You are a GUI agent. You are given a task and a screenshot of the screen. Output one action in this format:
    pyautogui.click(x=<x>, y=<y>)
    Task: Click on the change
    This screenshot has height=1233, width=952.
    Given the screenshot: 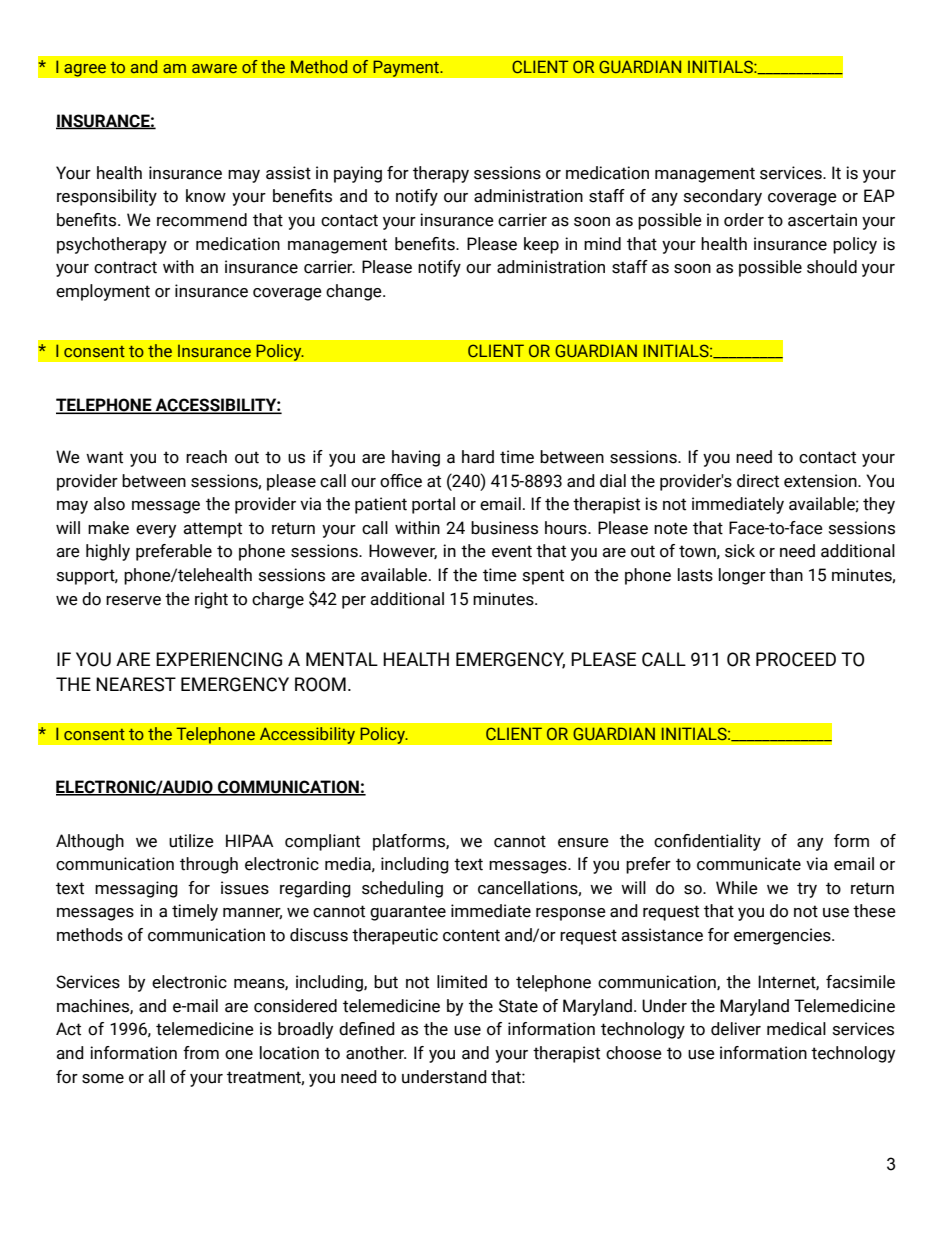 What is the action you would take?
    pyautogui.click(x=355, y=292)
